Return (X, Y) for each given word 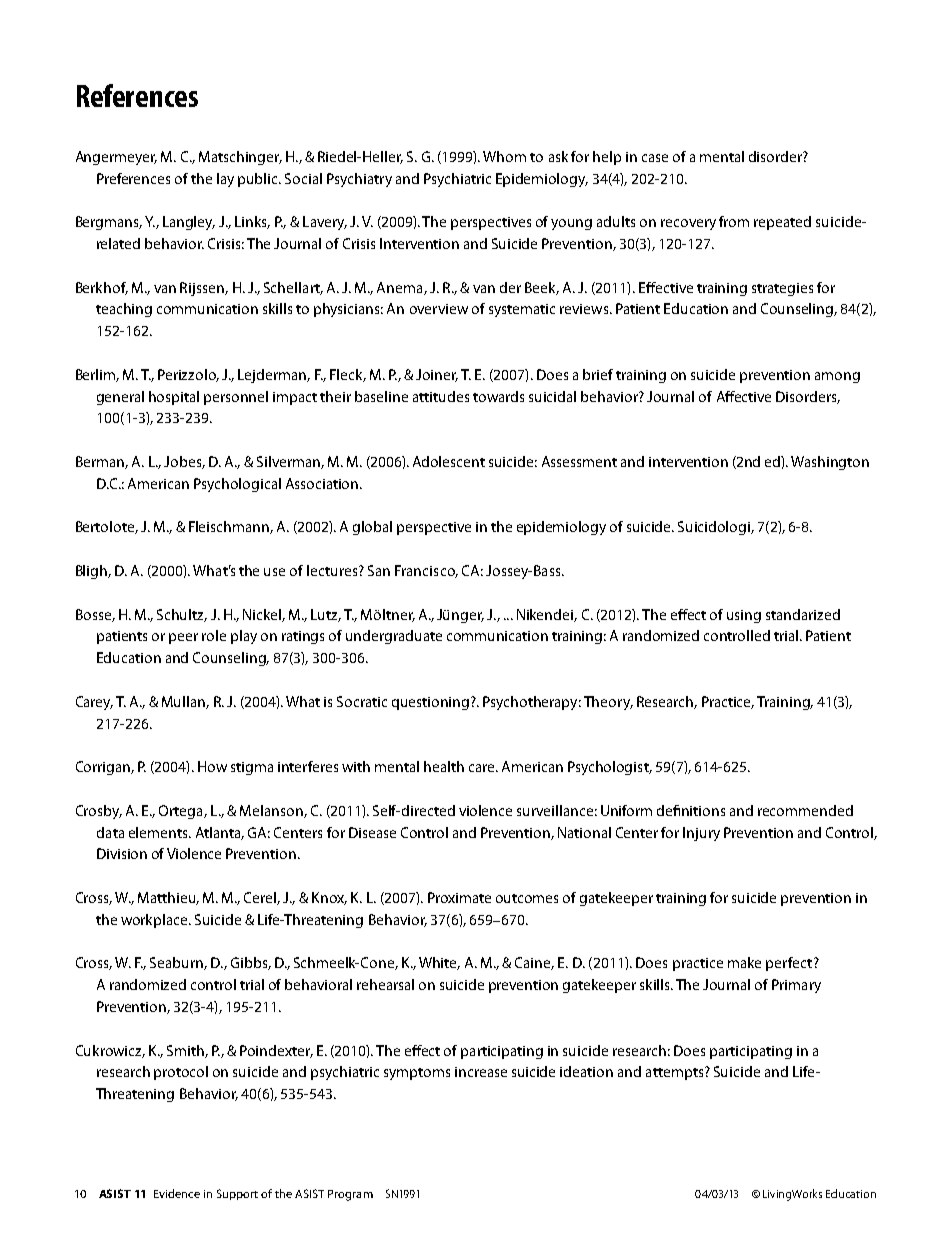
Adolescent (449, 461)
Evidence (177, 1193)
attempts (676, 1073)
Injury (701, 834)
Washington (830, 463)
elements (159, 832)
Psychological (237, 485)
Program (350, 1195)
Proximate (459, 897)
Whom (504, 156)
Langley (189, 223)
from (734, 221)
